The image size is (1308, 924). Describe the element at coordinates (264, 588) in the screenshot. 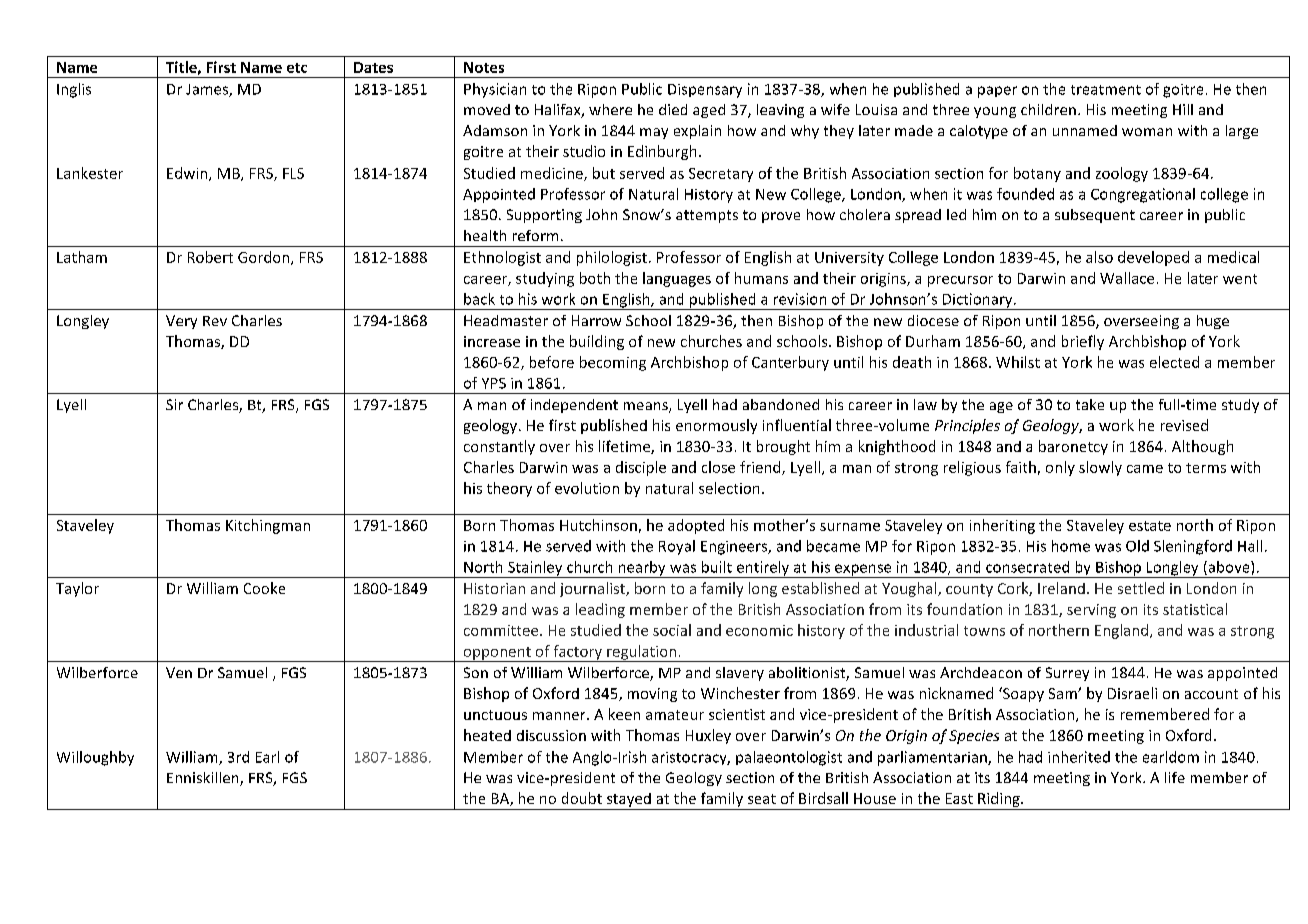

I see `Cooke` at that location.
